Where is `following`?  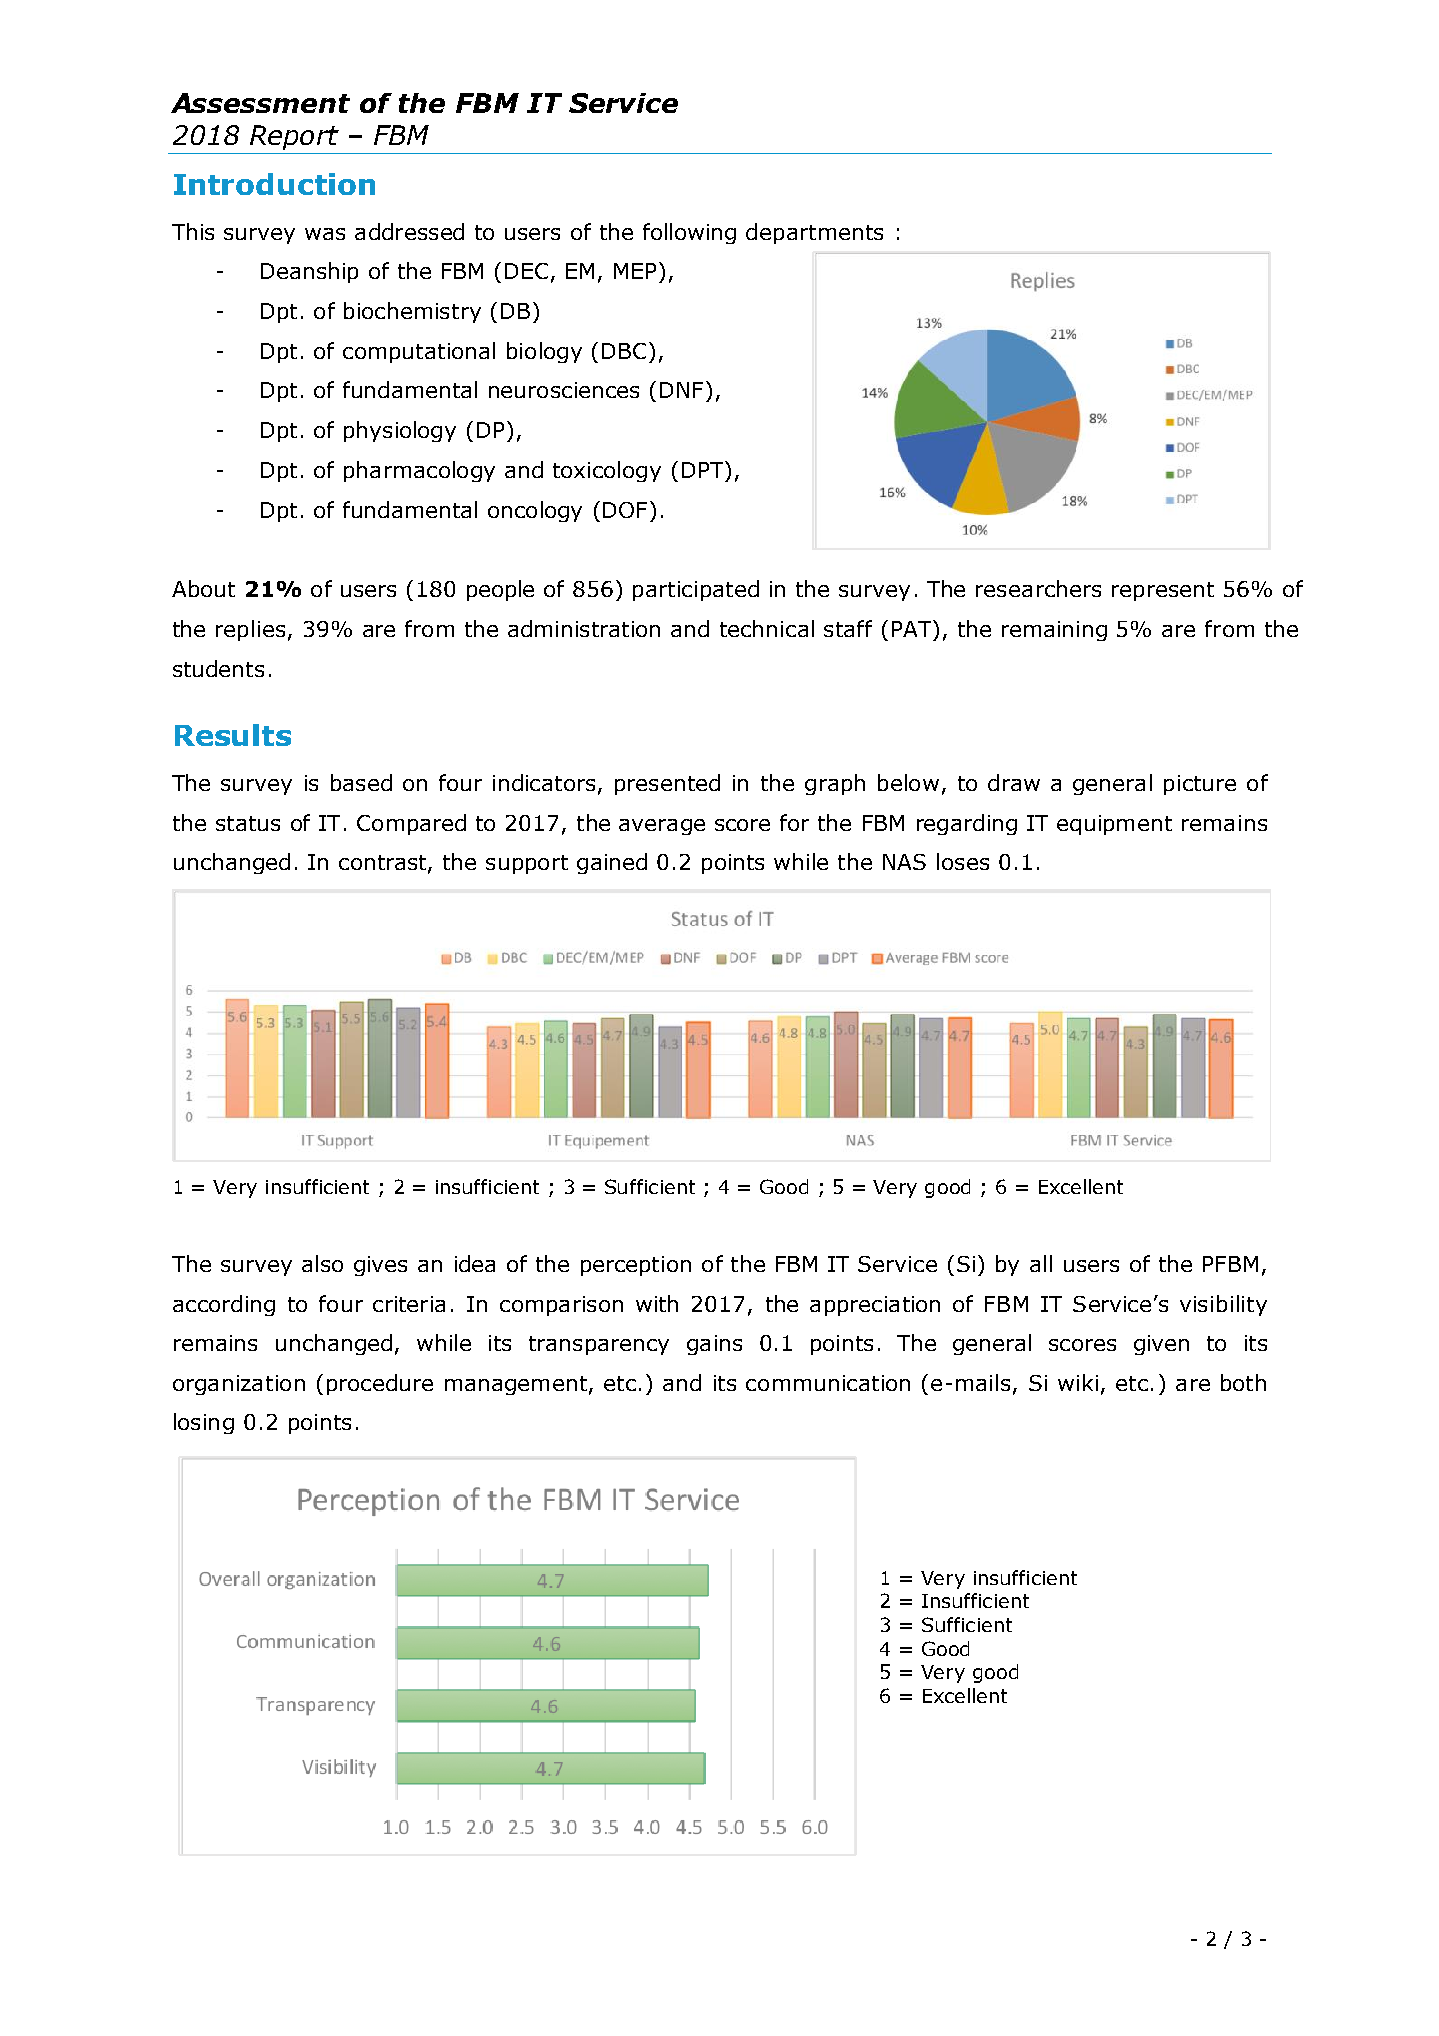 following is located at coordinates (689, 233).
